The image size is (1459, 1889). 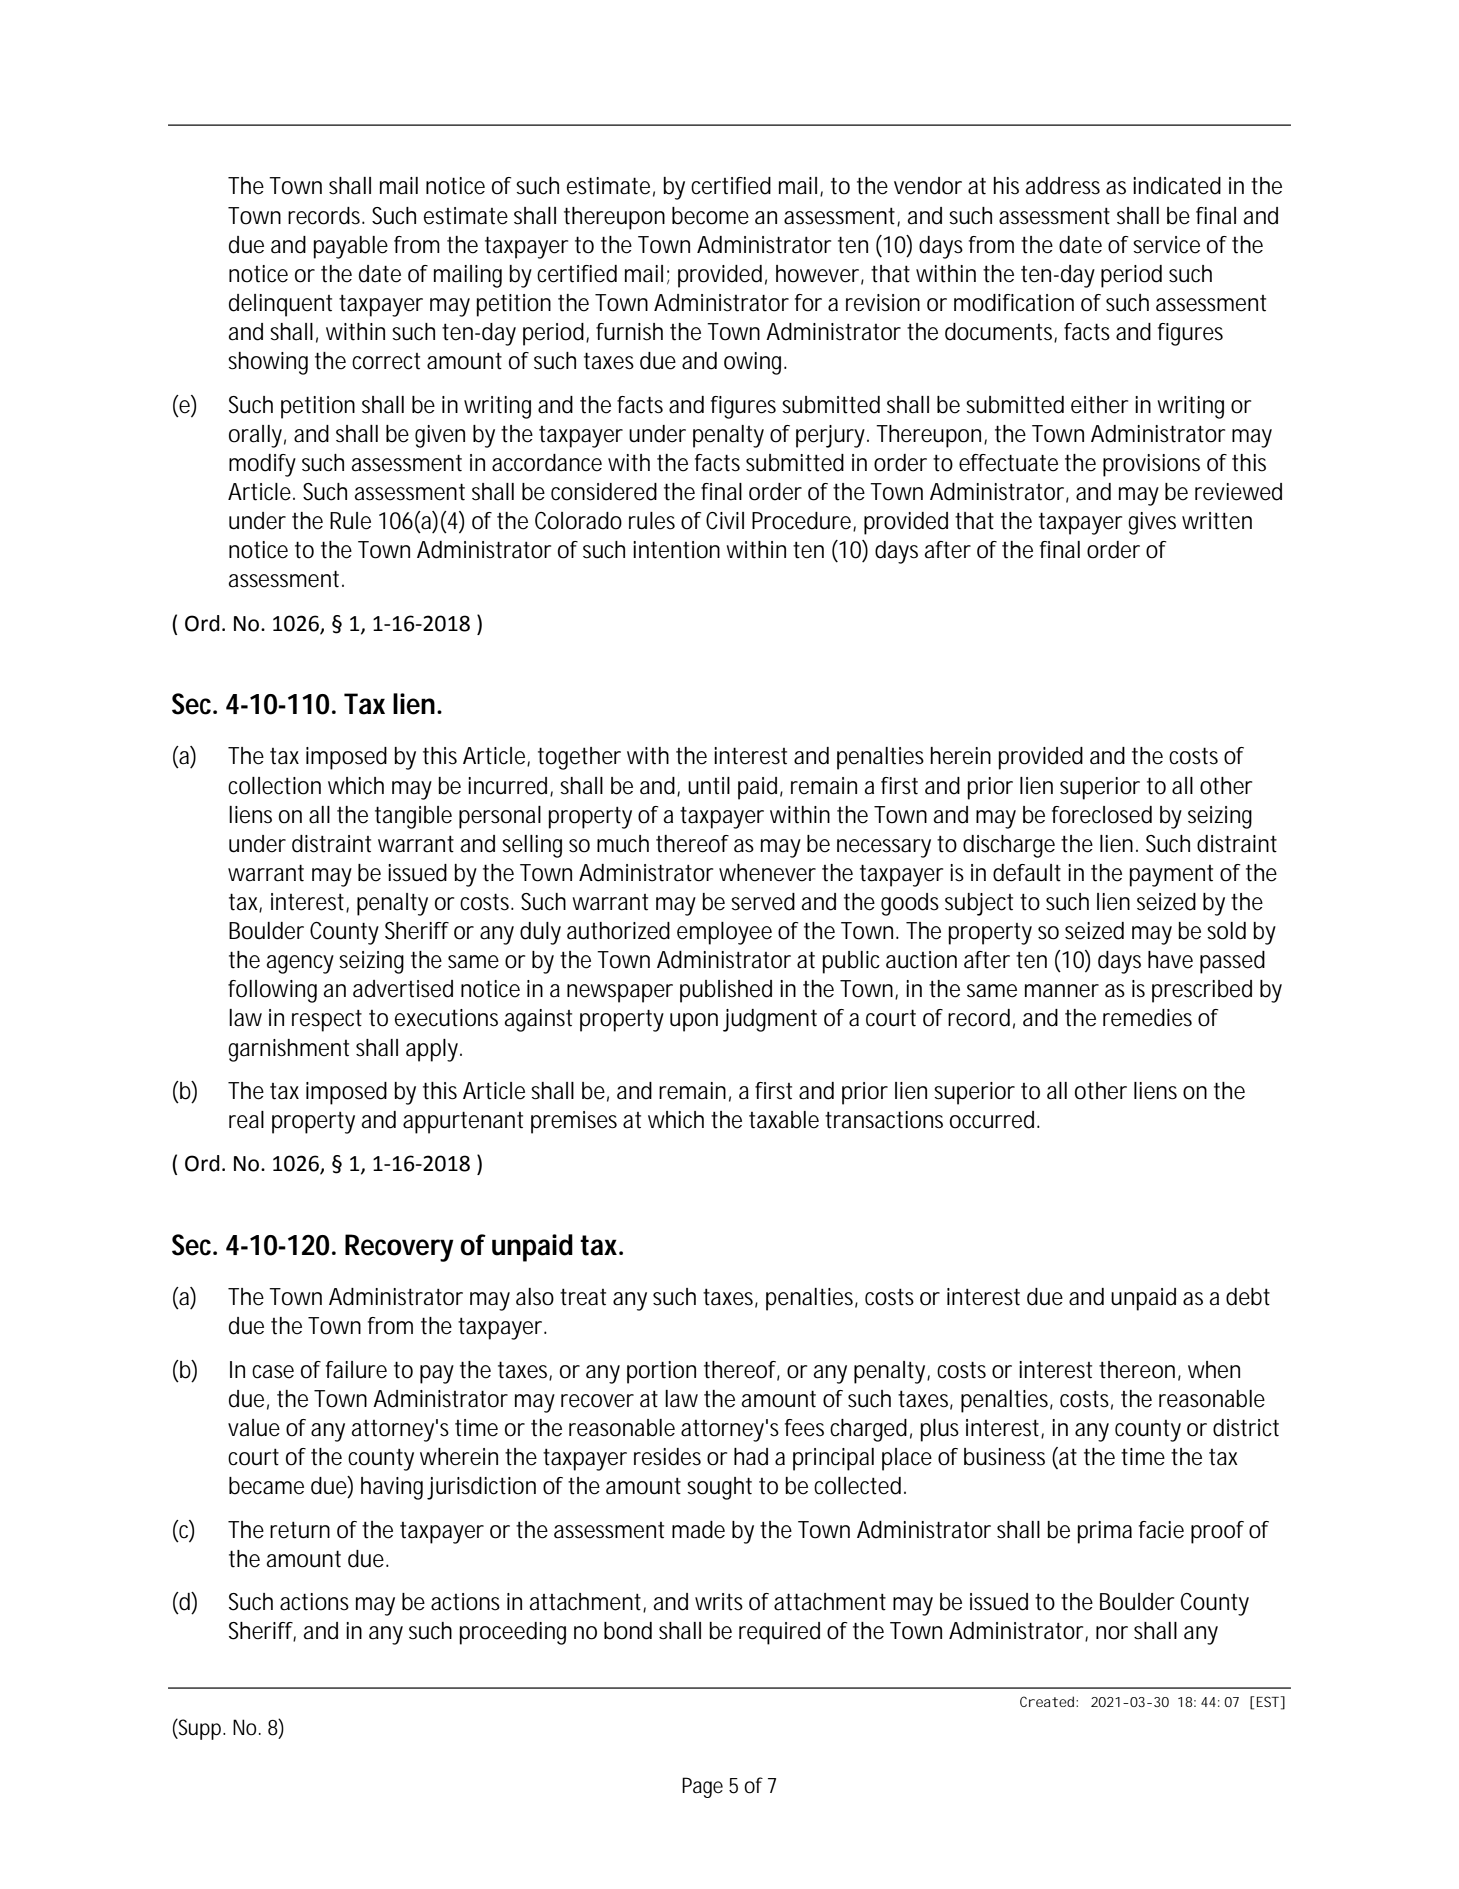 I want to click on foreclosed, so click(x=1102, y=815).
